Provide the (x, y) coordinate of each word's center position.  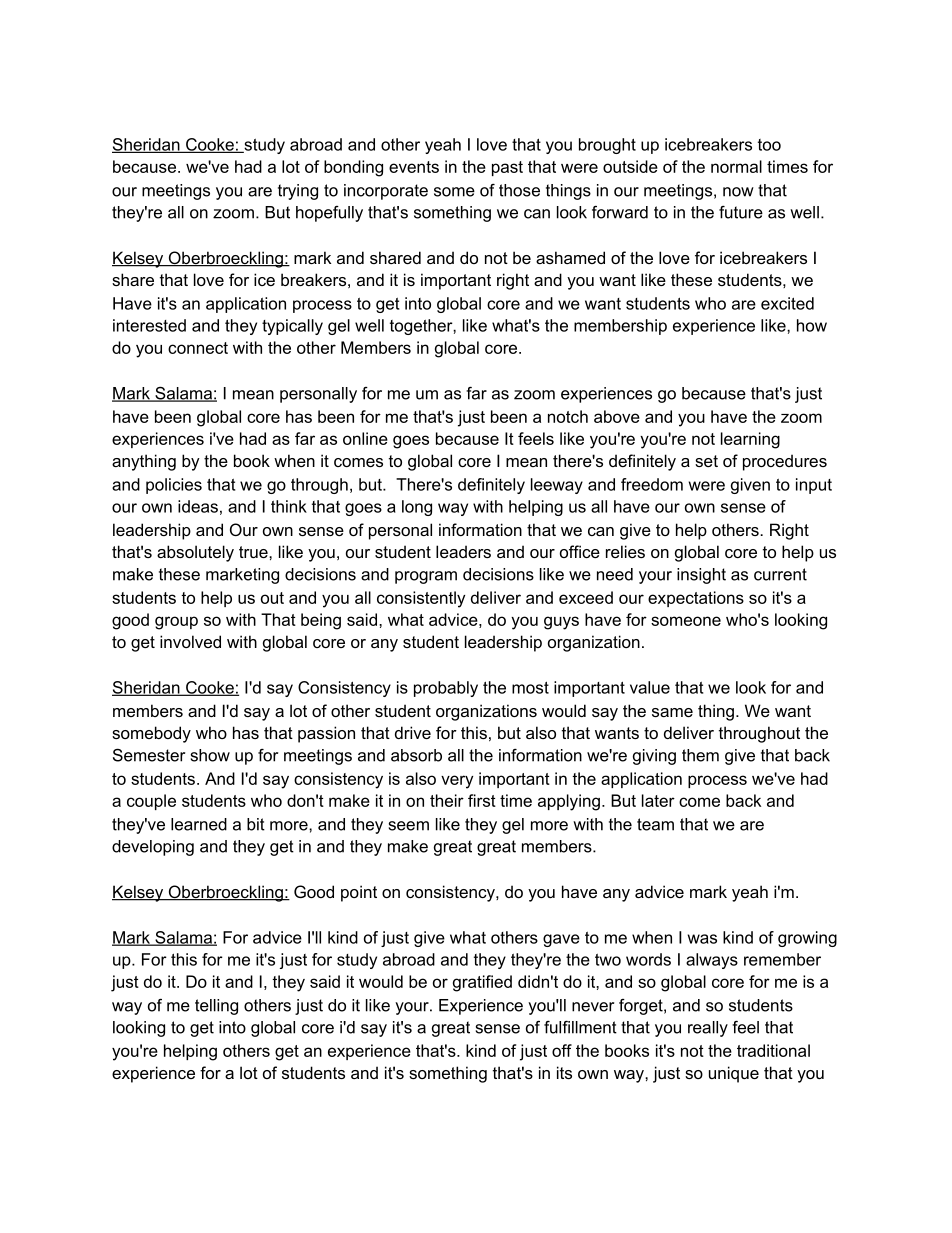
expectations (696, 599)
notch (568, 416)
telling (216, 1007)
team (655, 824)
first (482, 800)
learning (750, 440)
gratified (482, 983)
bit (256, 824)
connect (198, 348)
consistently (421, 599)
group (176, 623)
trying (298, 192)
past (507, 168)
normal (736, 166)
